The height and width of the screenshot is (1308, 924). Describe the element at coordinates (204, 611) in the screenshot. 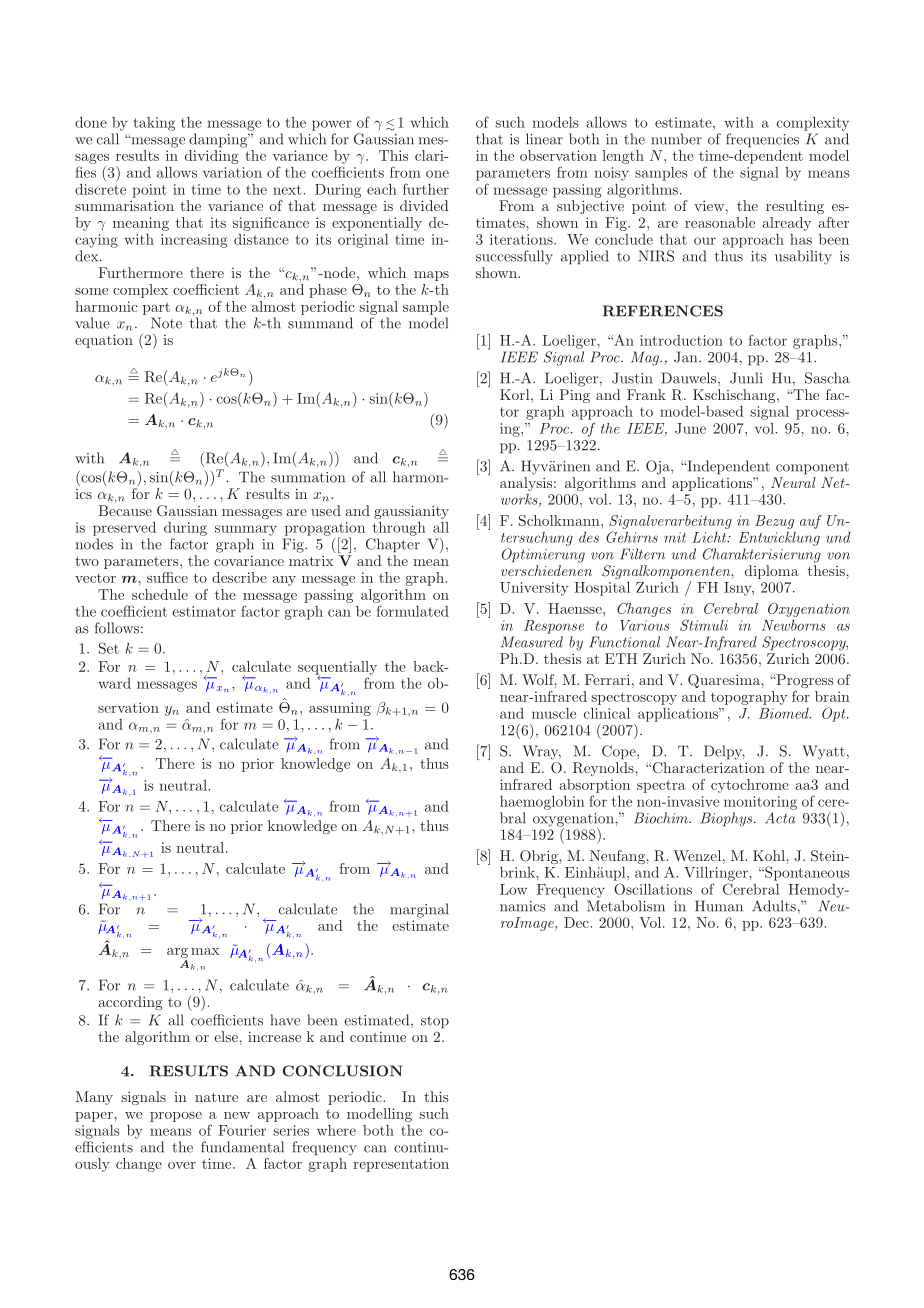

I see `estimator` at that location.
